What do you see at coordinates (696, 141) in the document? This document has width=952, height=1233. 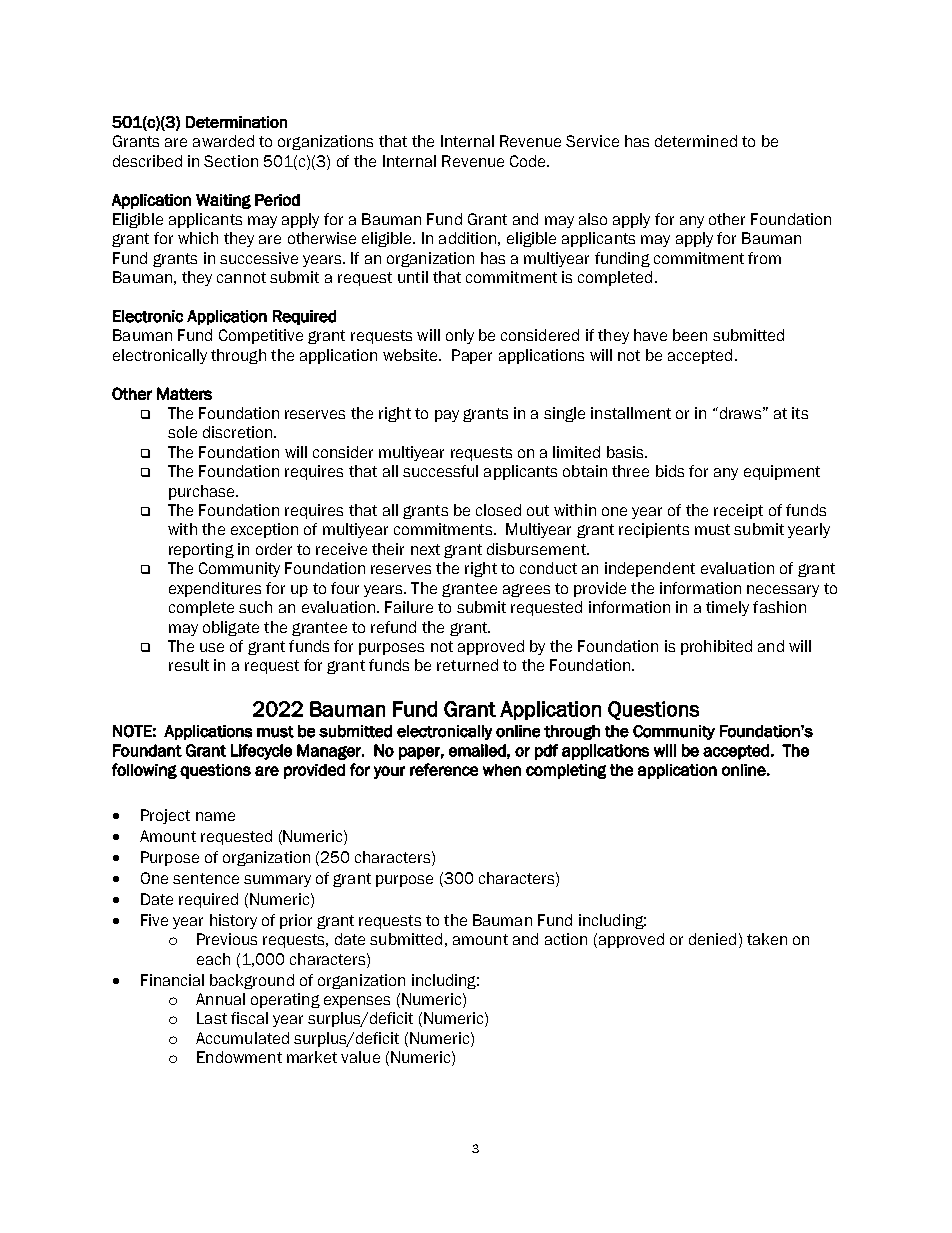 I see `determined` at bounding box center [696, 141].
